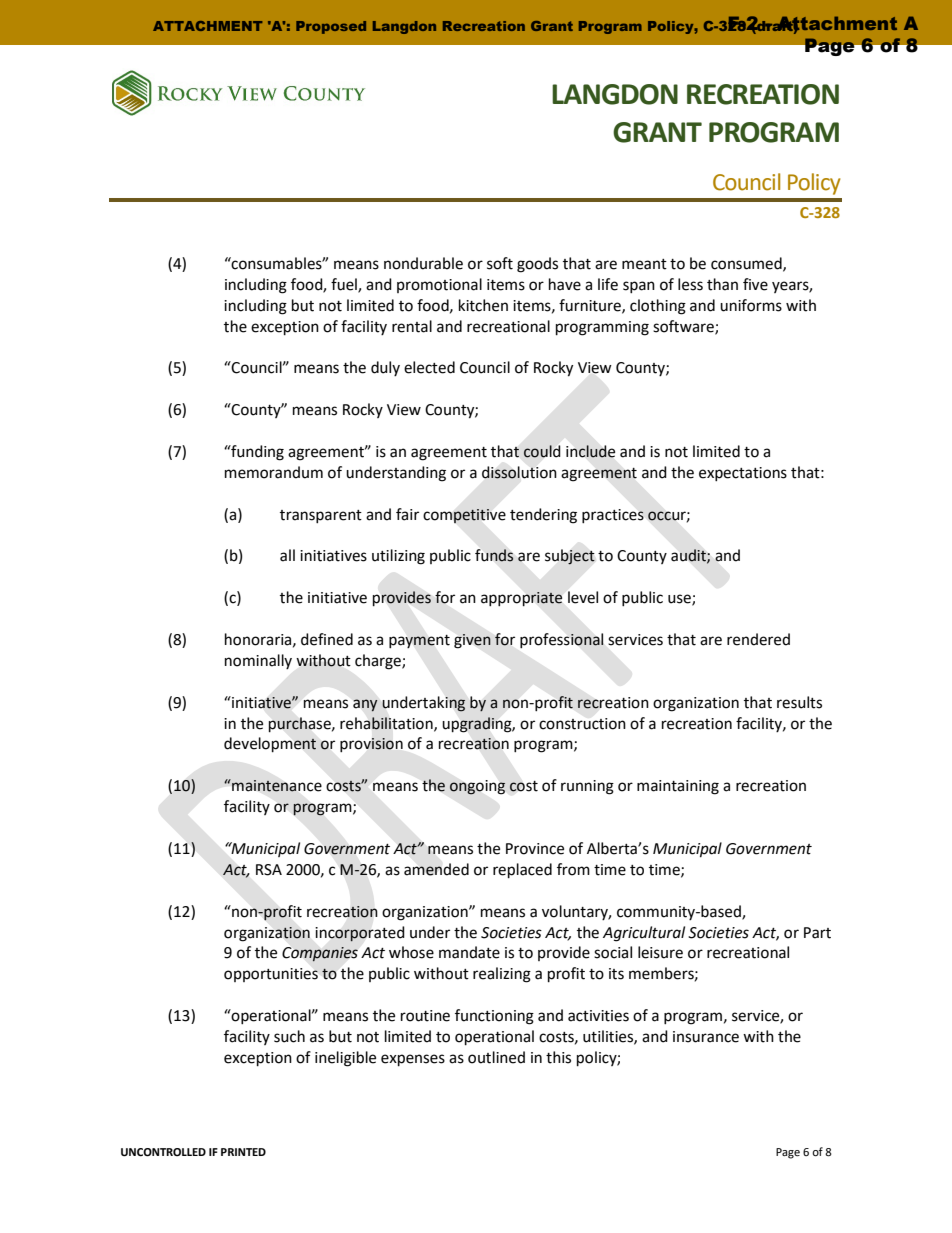 The image size is (952, 1233). I want to click on Proposed, so click(331, 27).
